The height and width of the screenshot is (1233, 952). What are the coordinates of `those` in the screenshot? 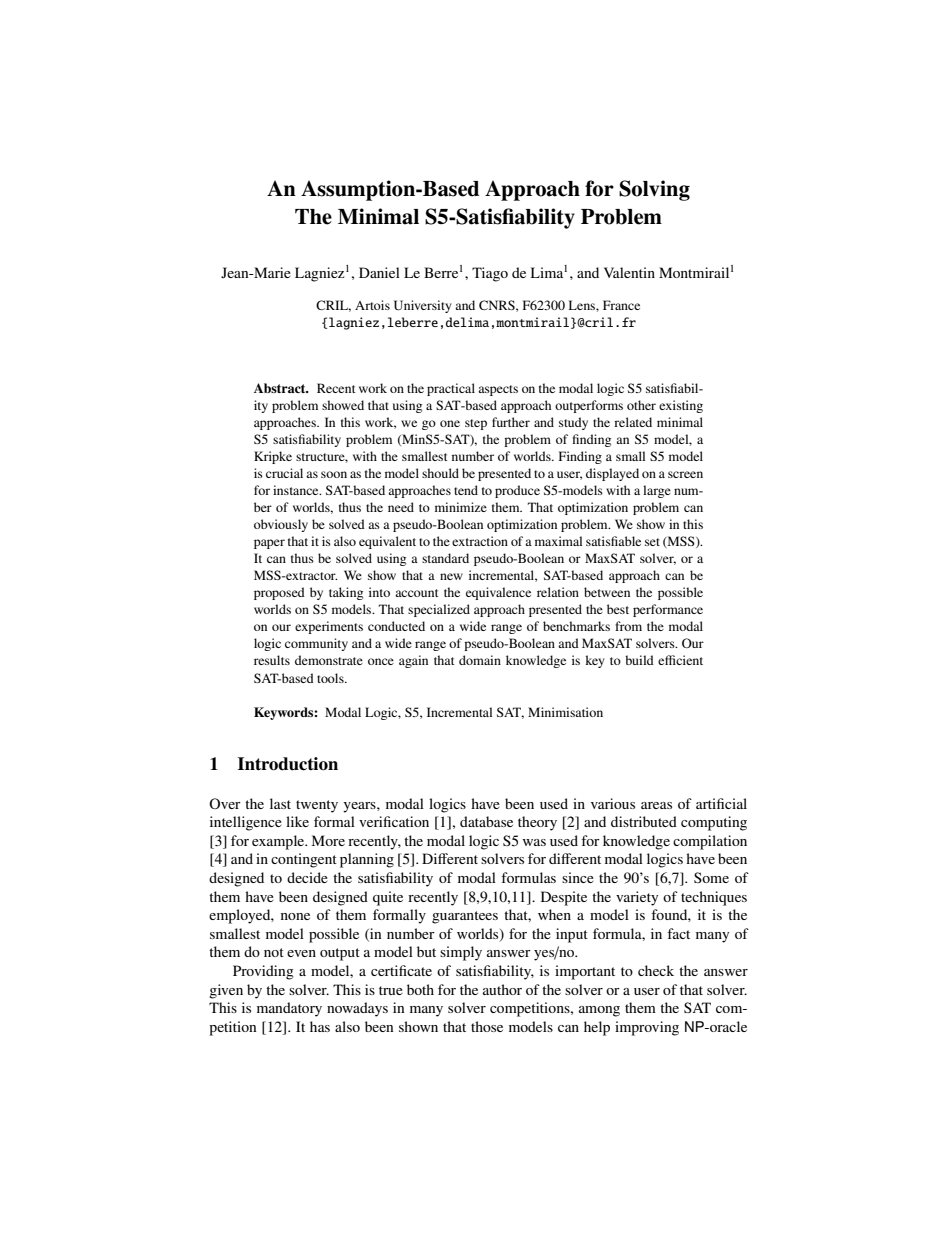 It's located at (487, 1026).
